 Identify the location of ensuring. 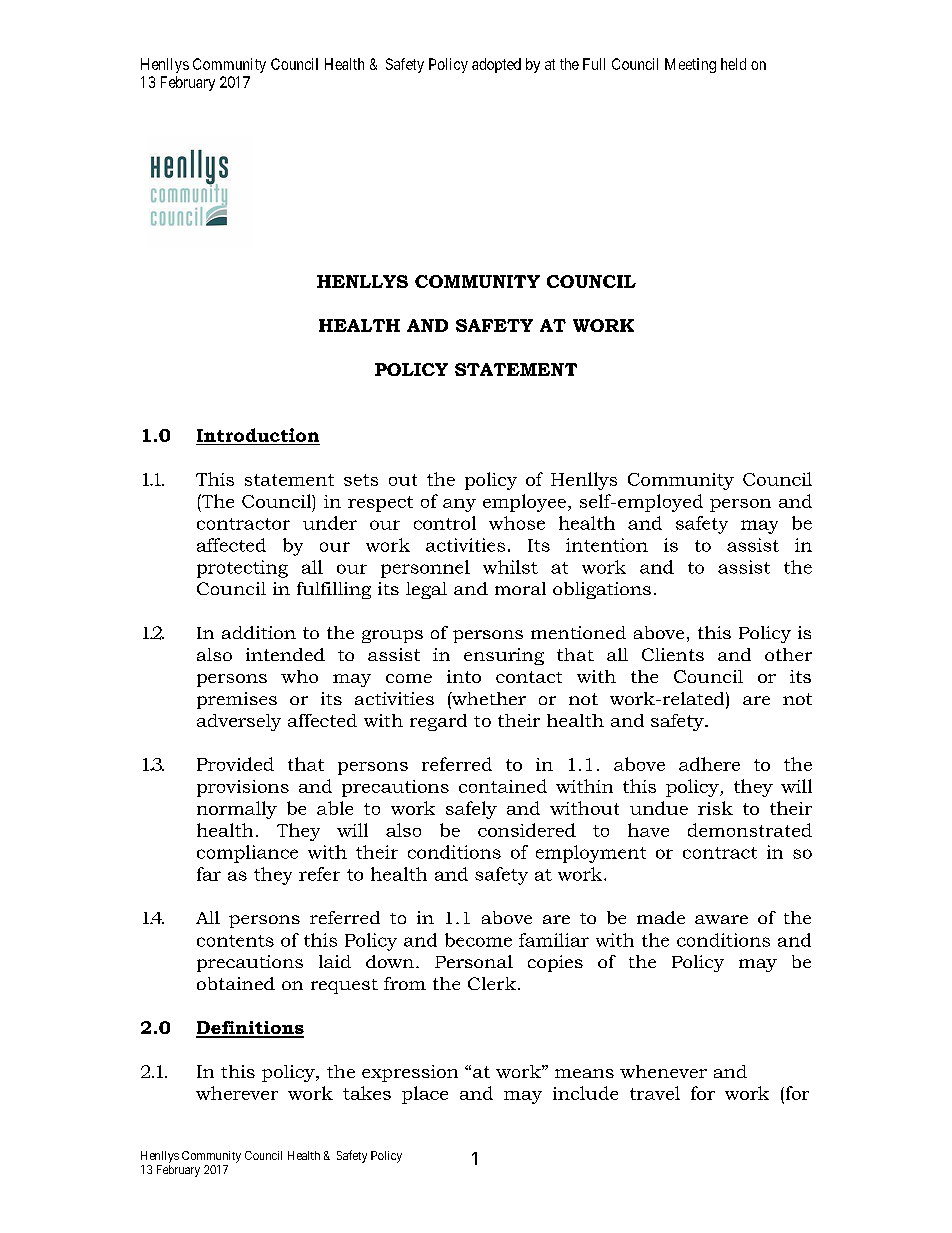
(504, 656).
